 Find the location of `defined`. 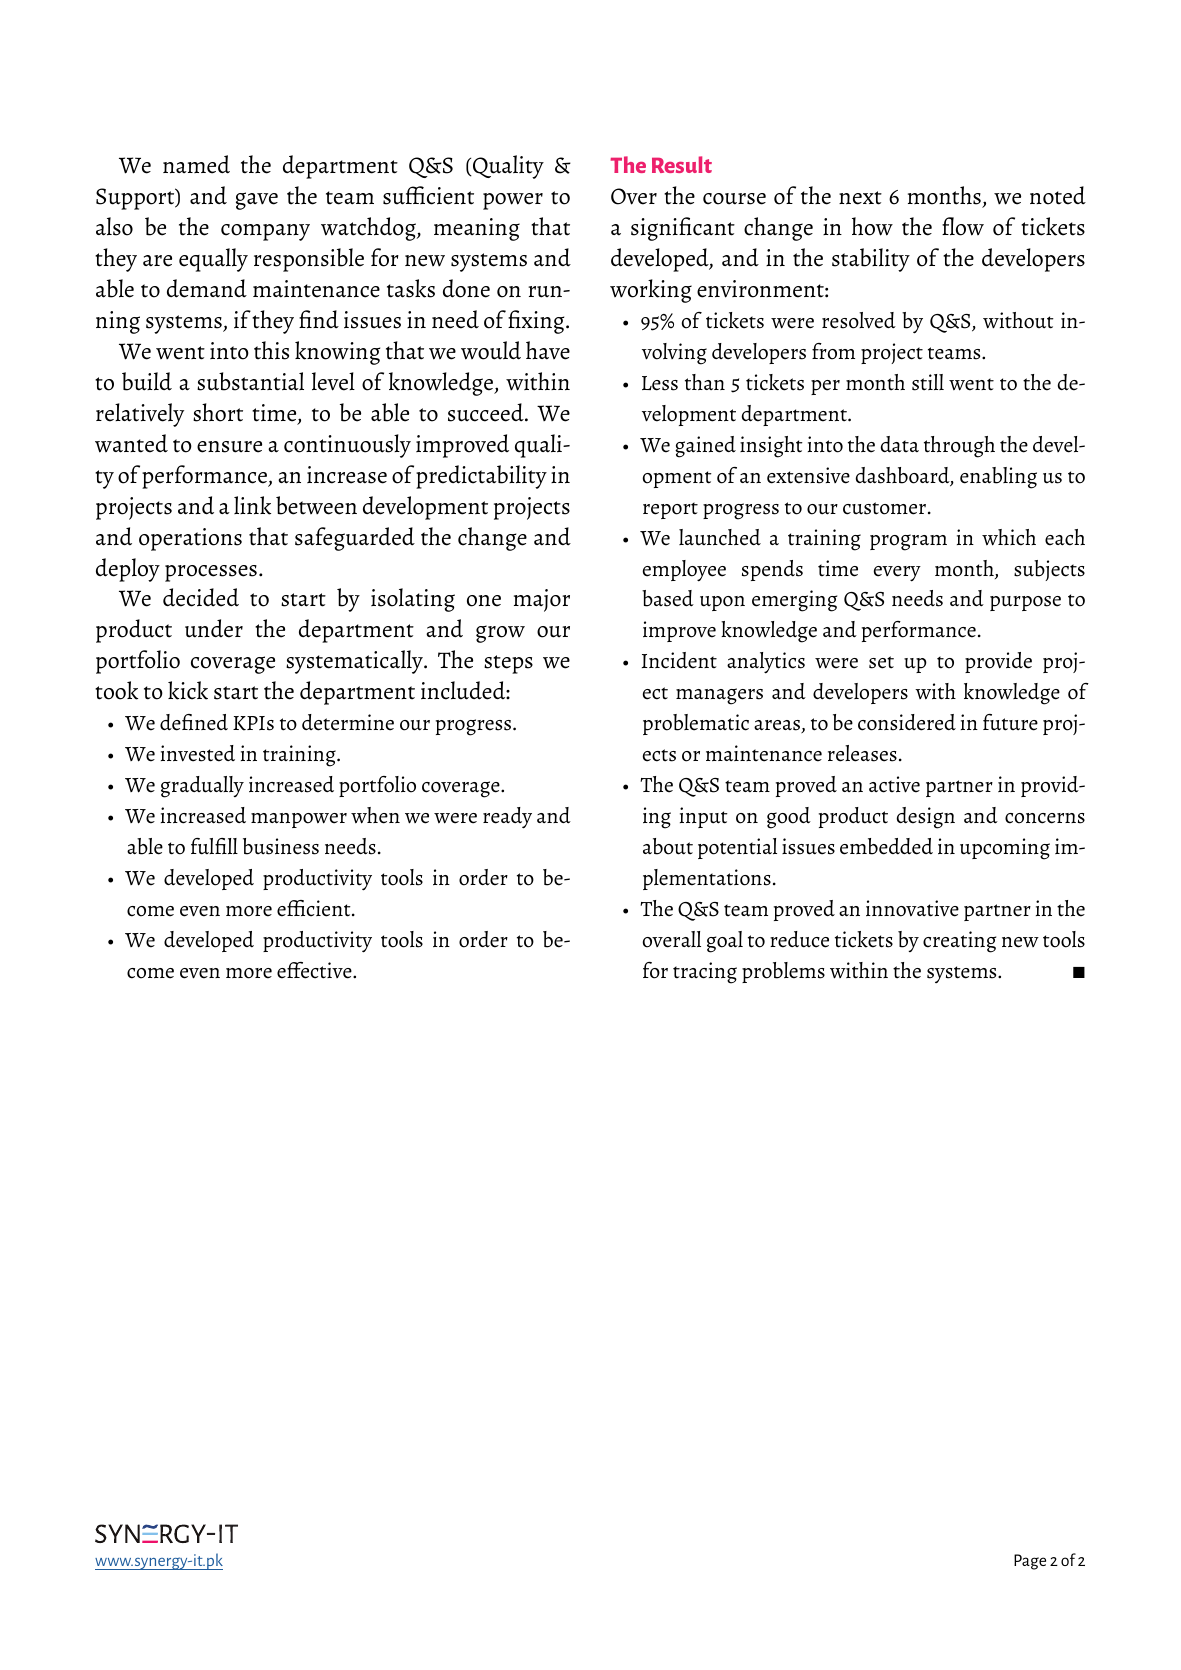

defined is located at coordinates (194, 722).
